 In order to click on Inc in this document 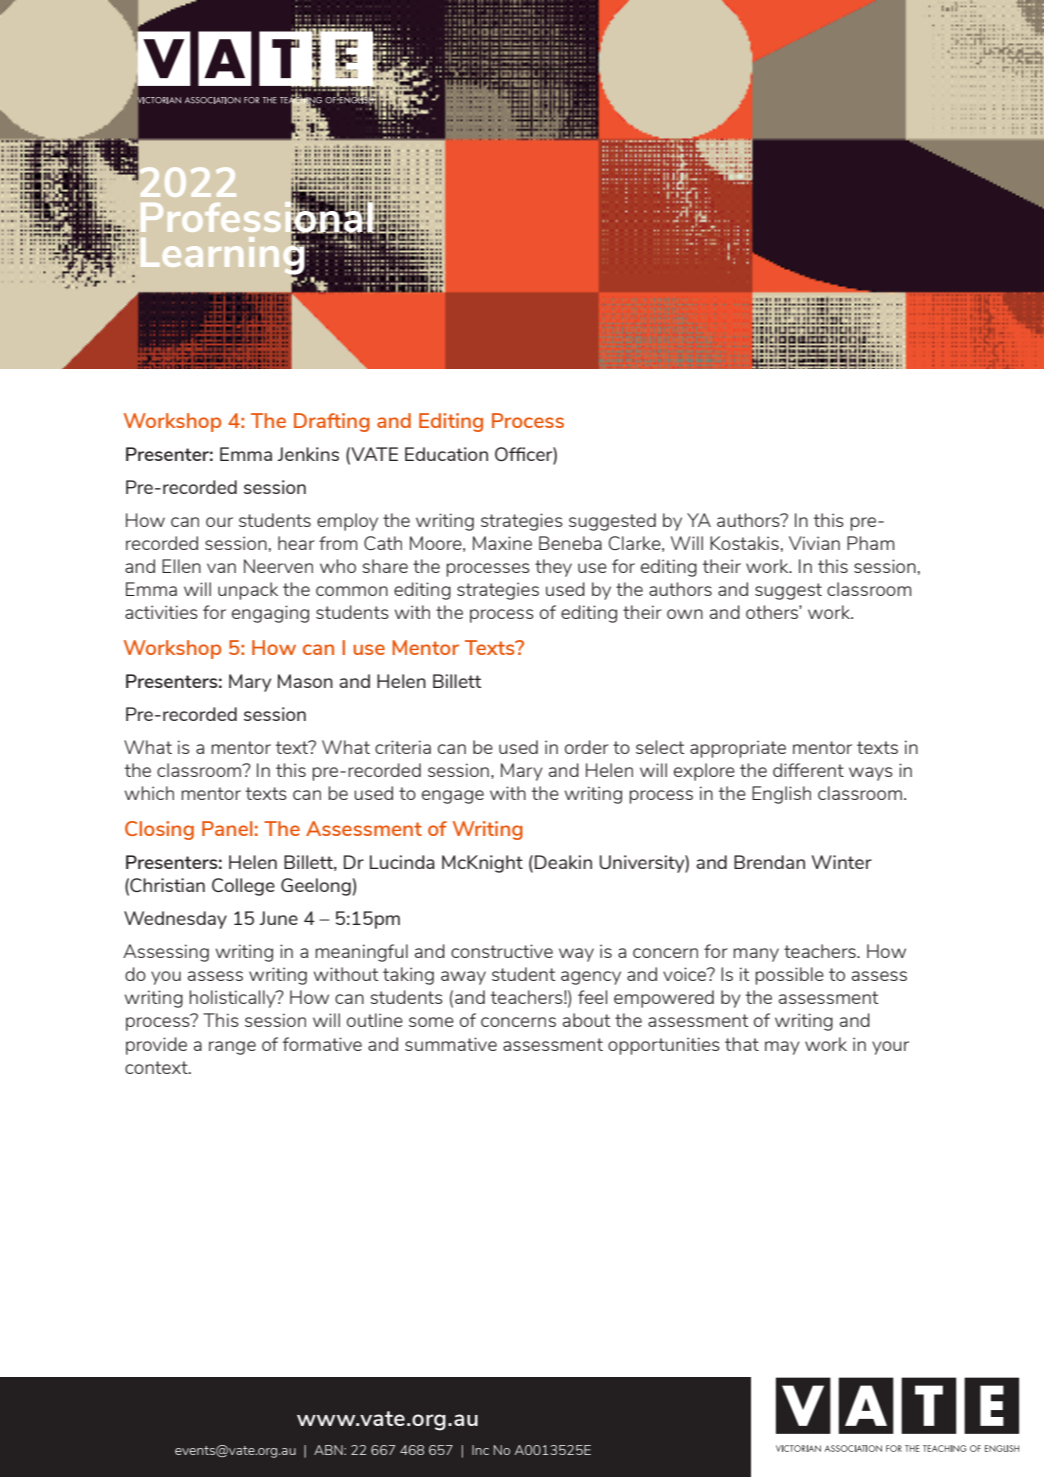, I will do `click(480, 1450)`.
